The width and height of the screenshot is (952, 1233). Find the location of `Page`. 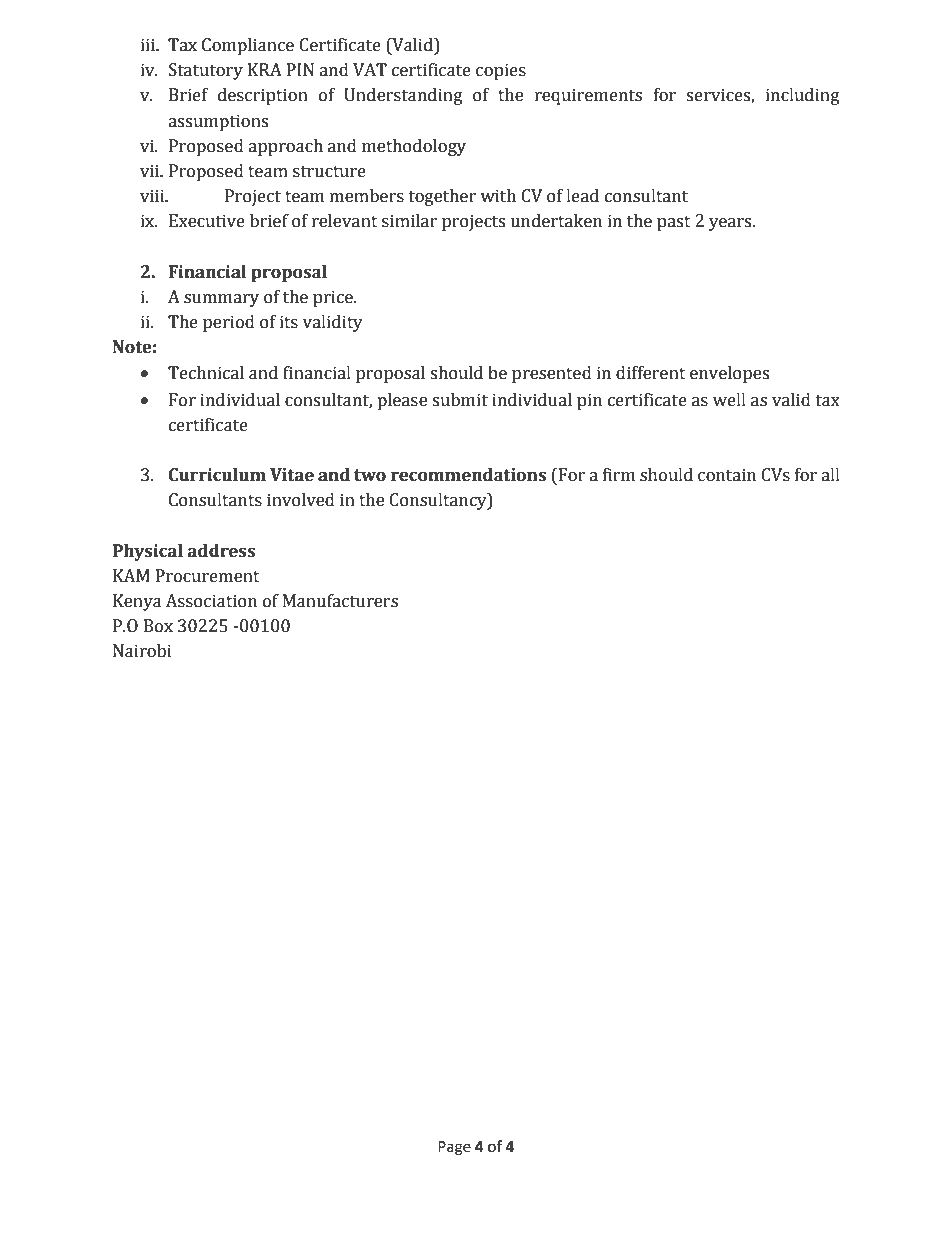

Page is located at coordinates (454, 1148).
